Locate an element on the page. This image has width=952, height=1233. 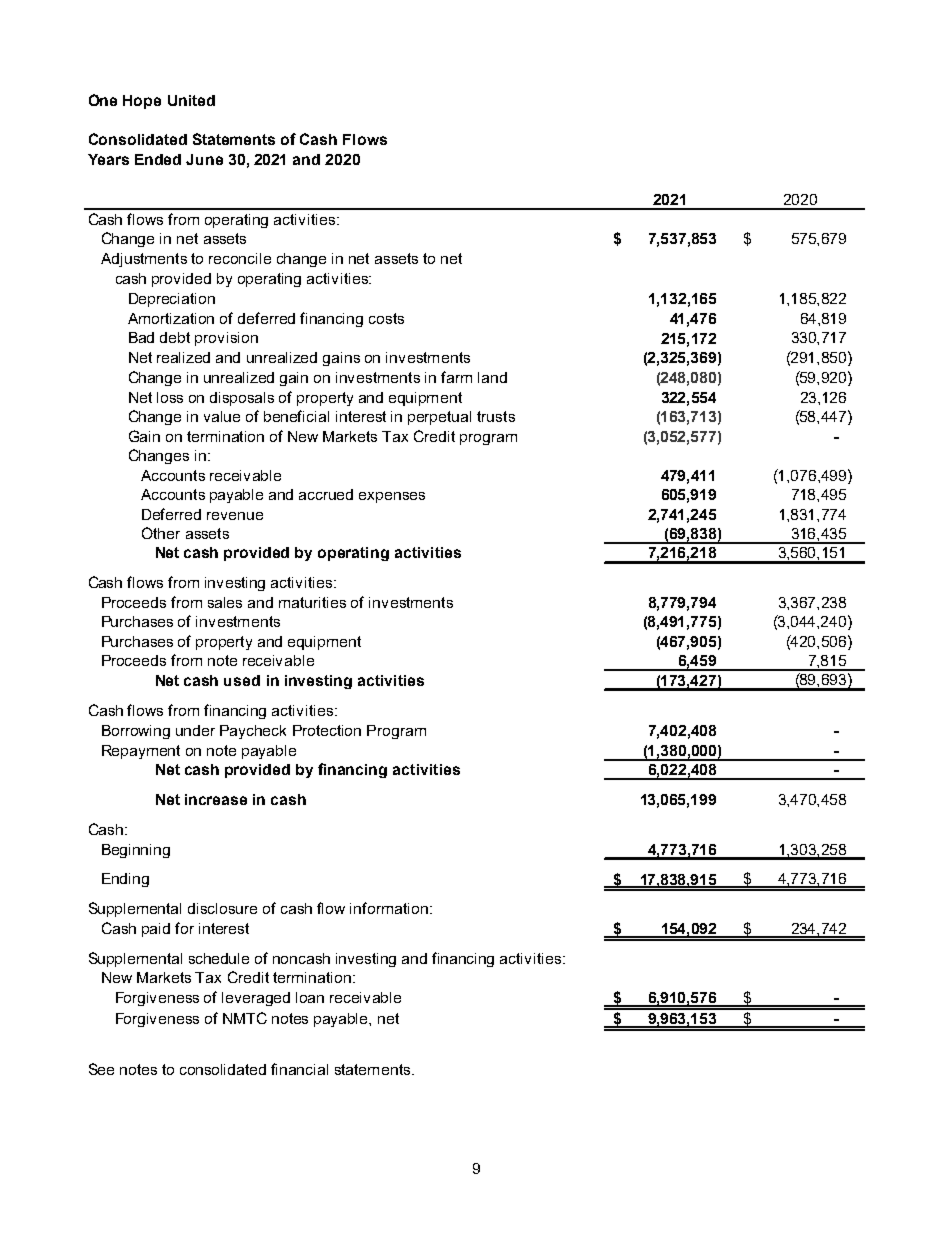
Protection is located at coordinates (327, 730).
